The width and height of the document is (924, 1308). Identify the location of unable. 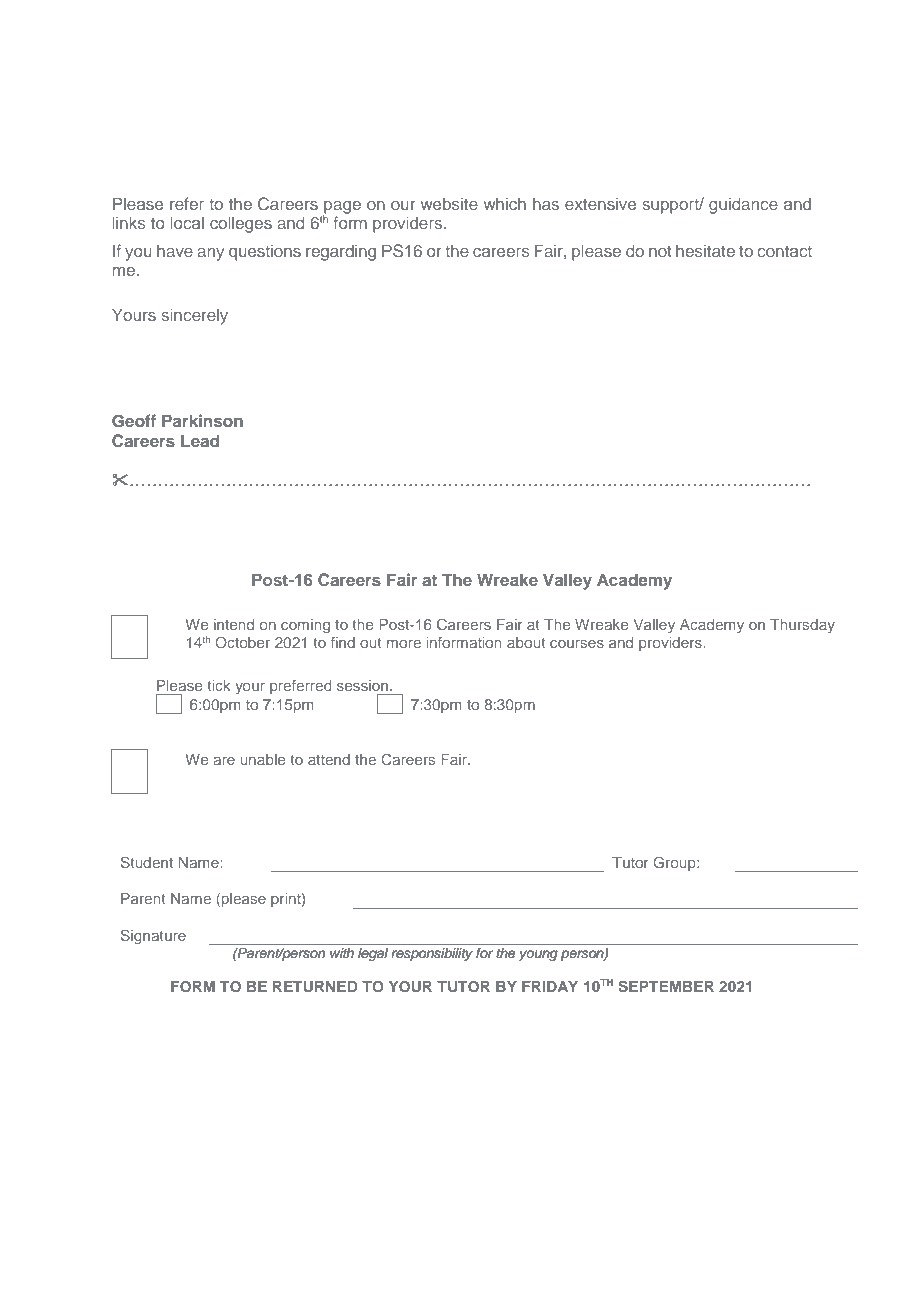
(263, 759).
